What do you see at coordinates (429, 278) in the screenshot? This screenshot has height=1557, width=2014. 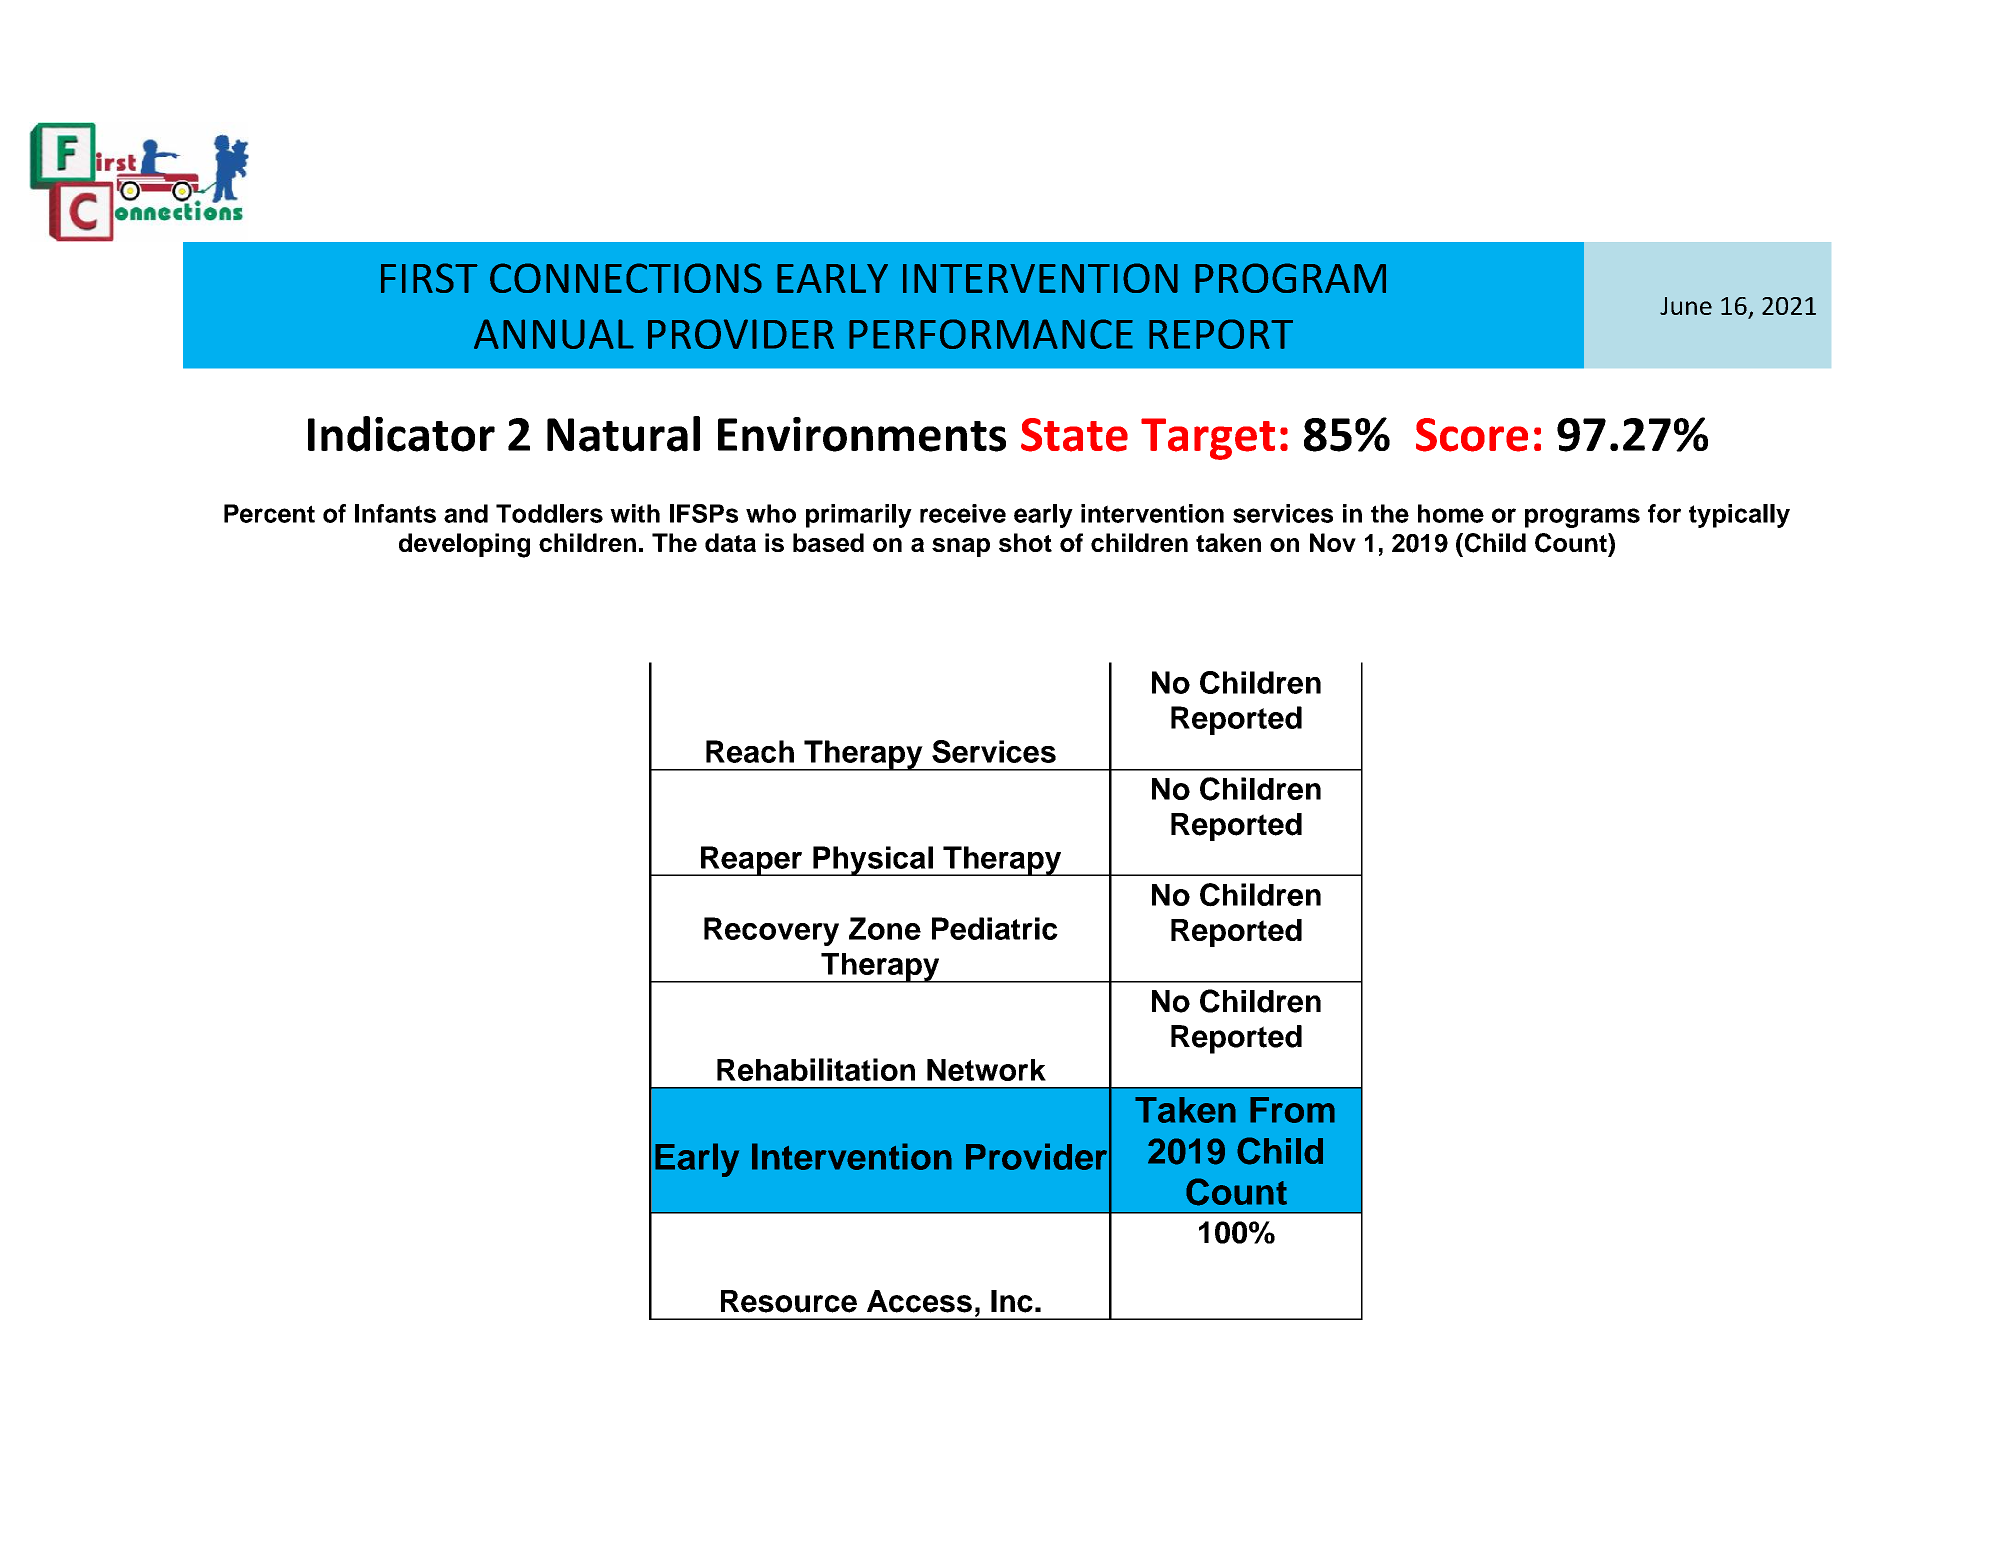 I see `FIRST` at bounding box center [429, 278].
